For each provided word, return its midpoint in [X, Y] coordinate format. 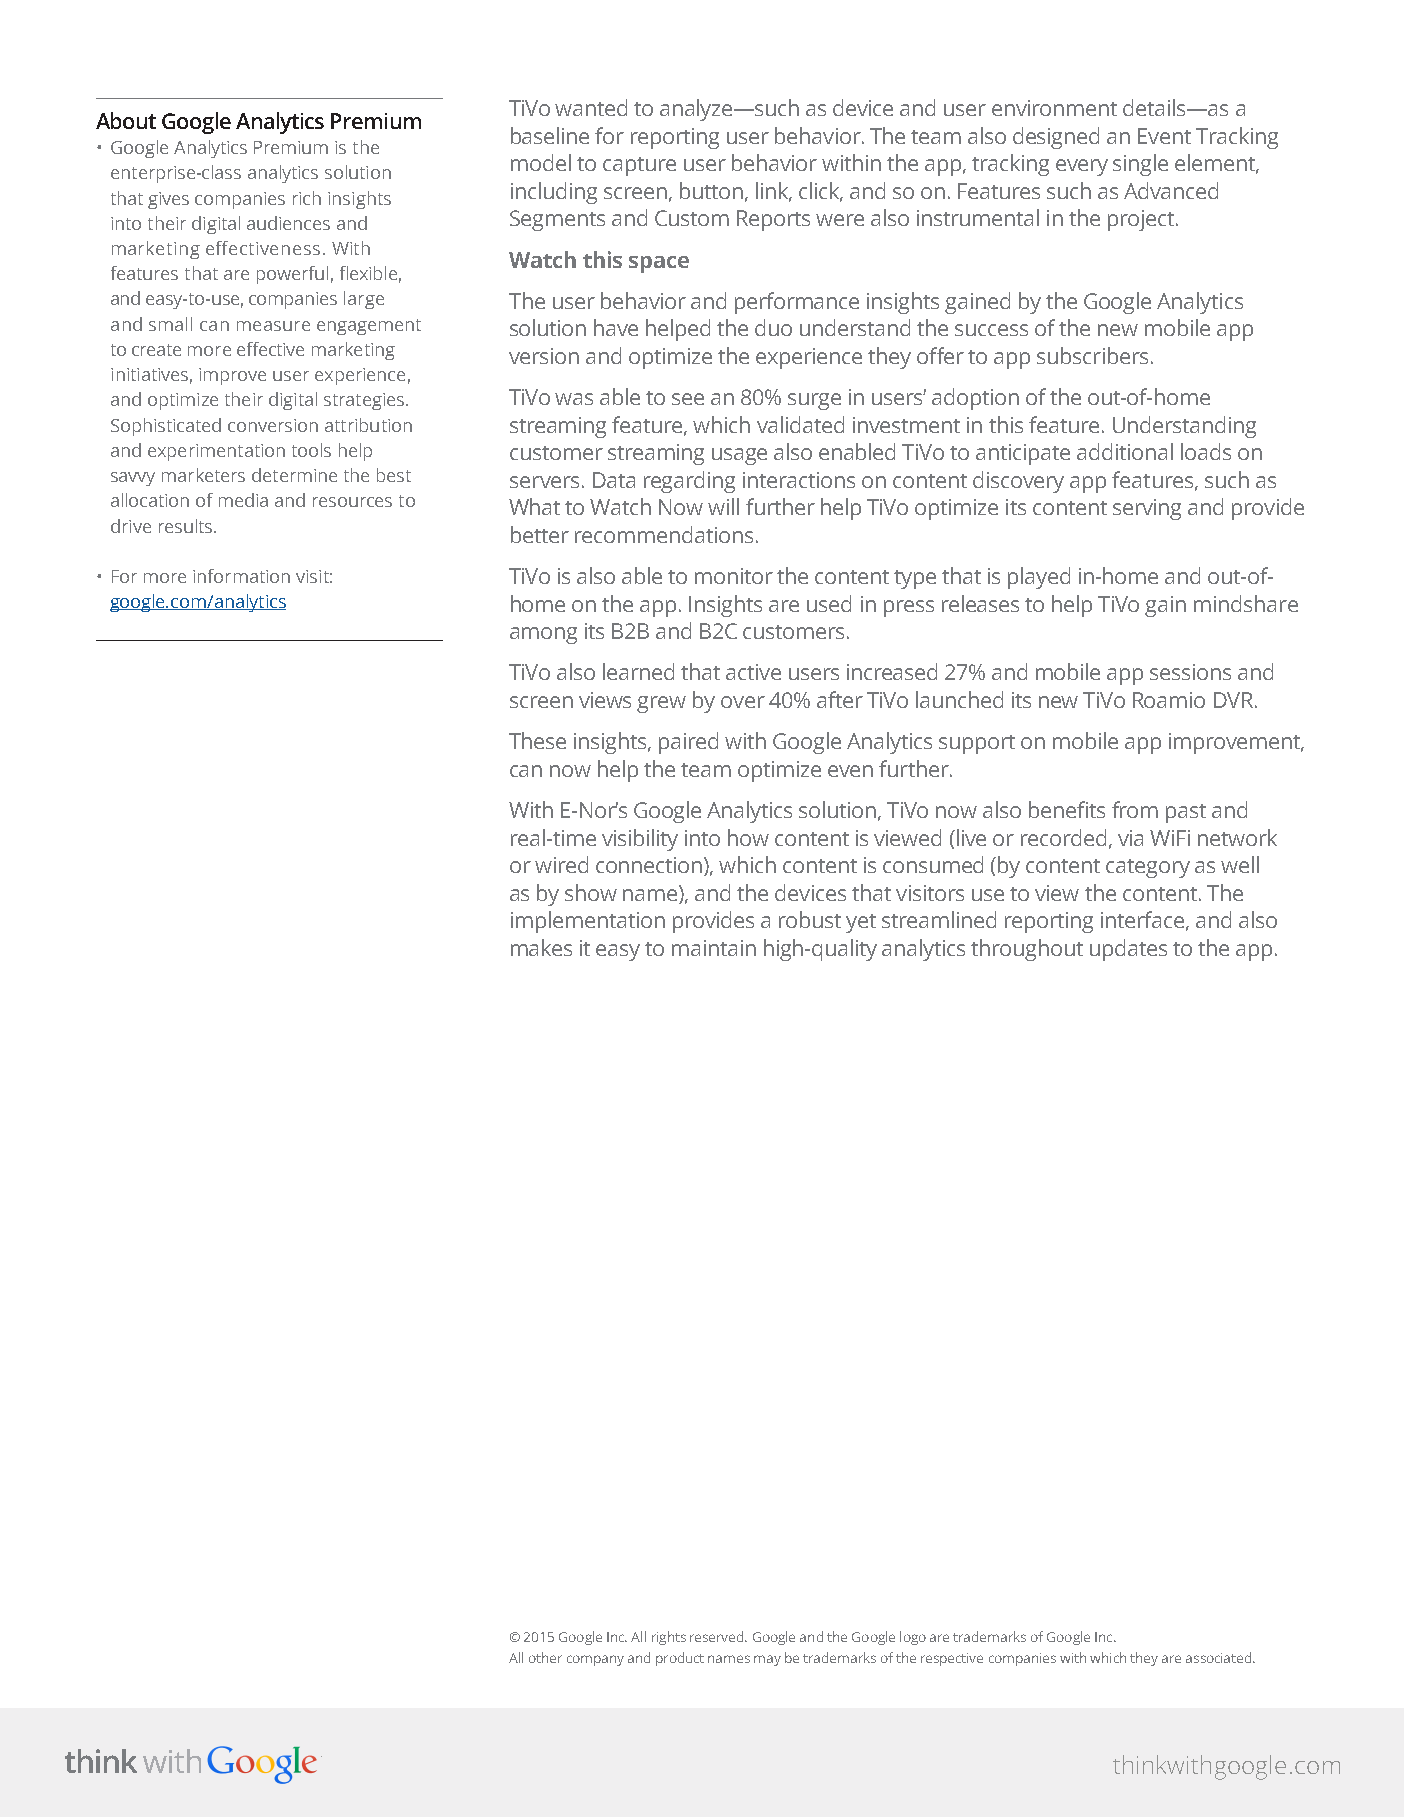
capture [639, 166]
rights [669, 1638]
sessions [1190, 672]
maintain [714, 948]
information [241, 576]
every [1082, 167]
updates [1128, 950]
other [545, 1657]
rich [307, 198]
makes [541, 947]
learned [638, 671]
